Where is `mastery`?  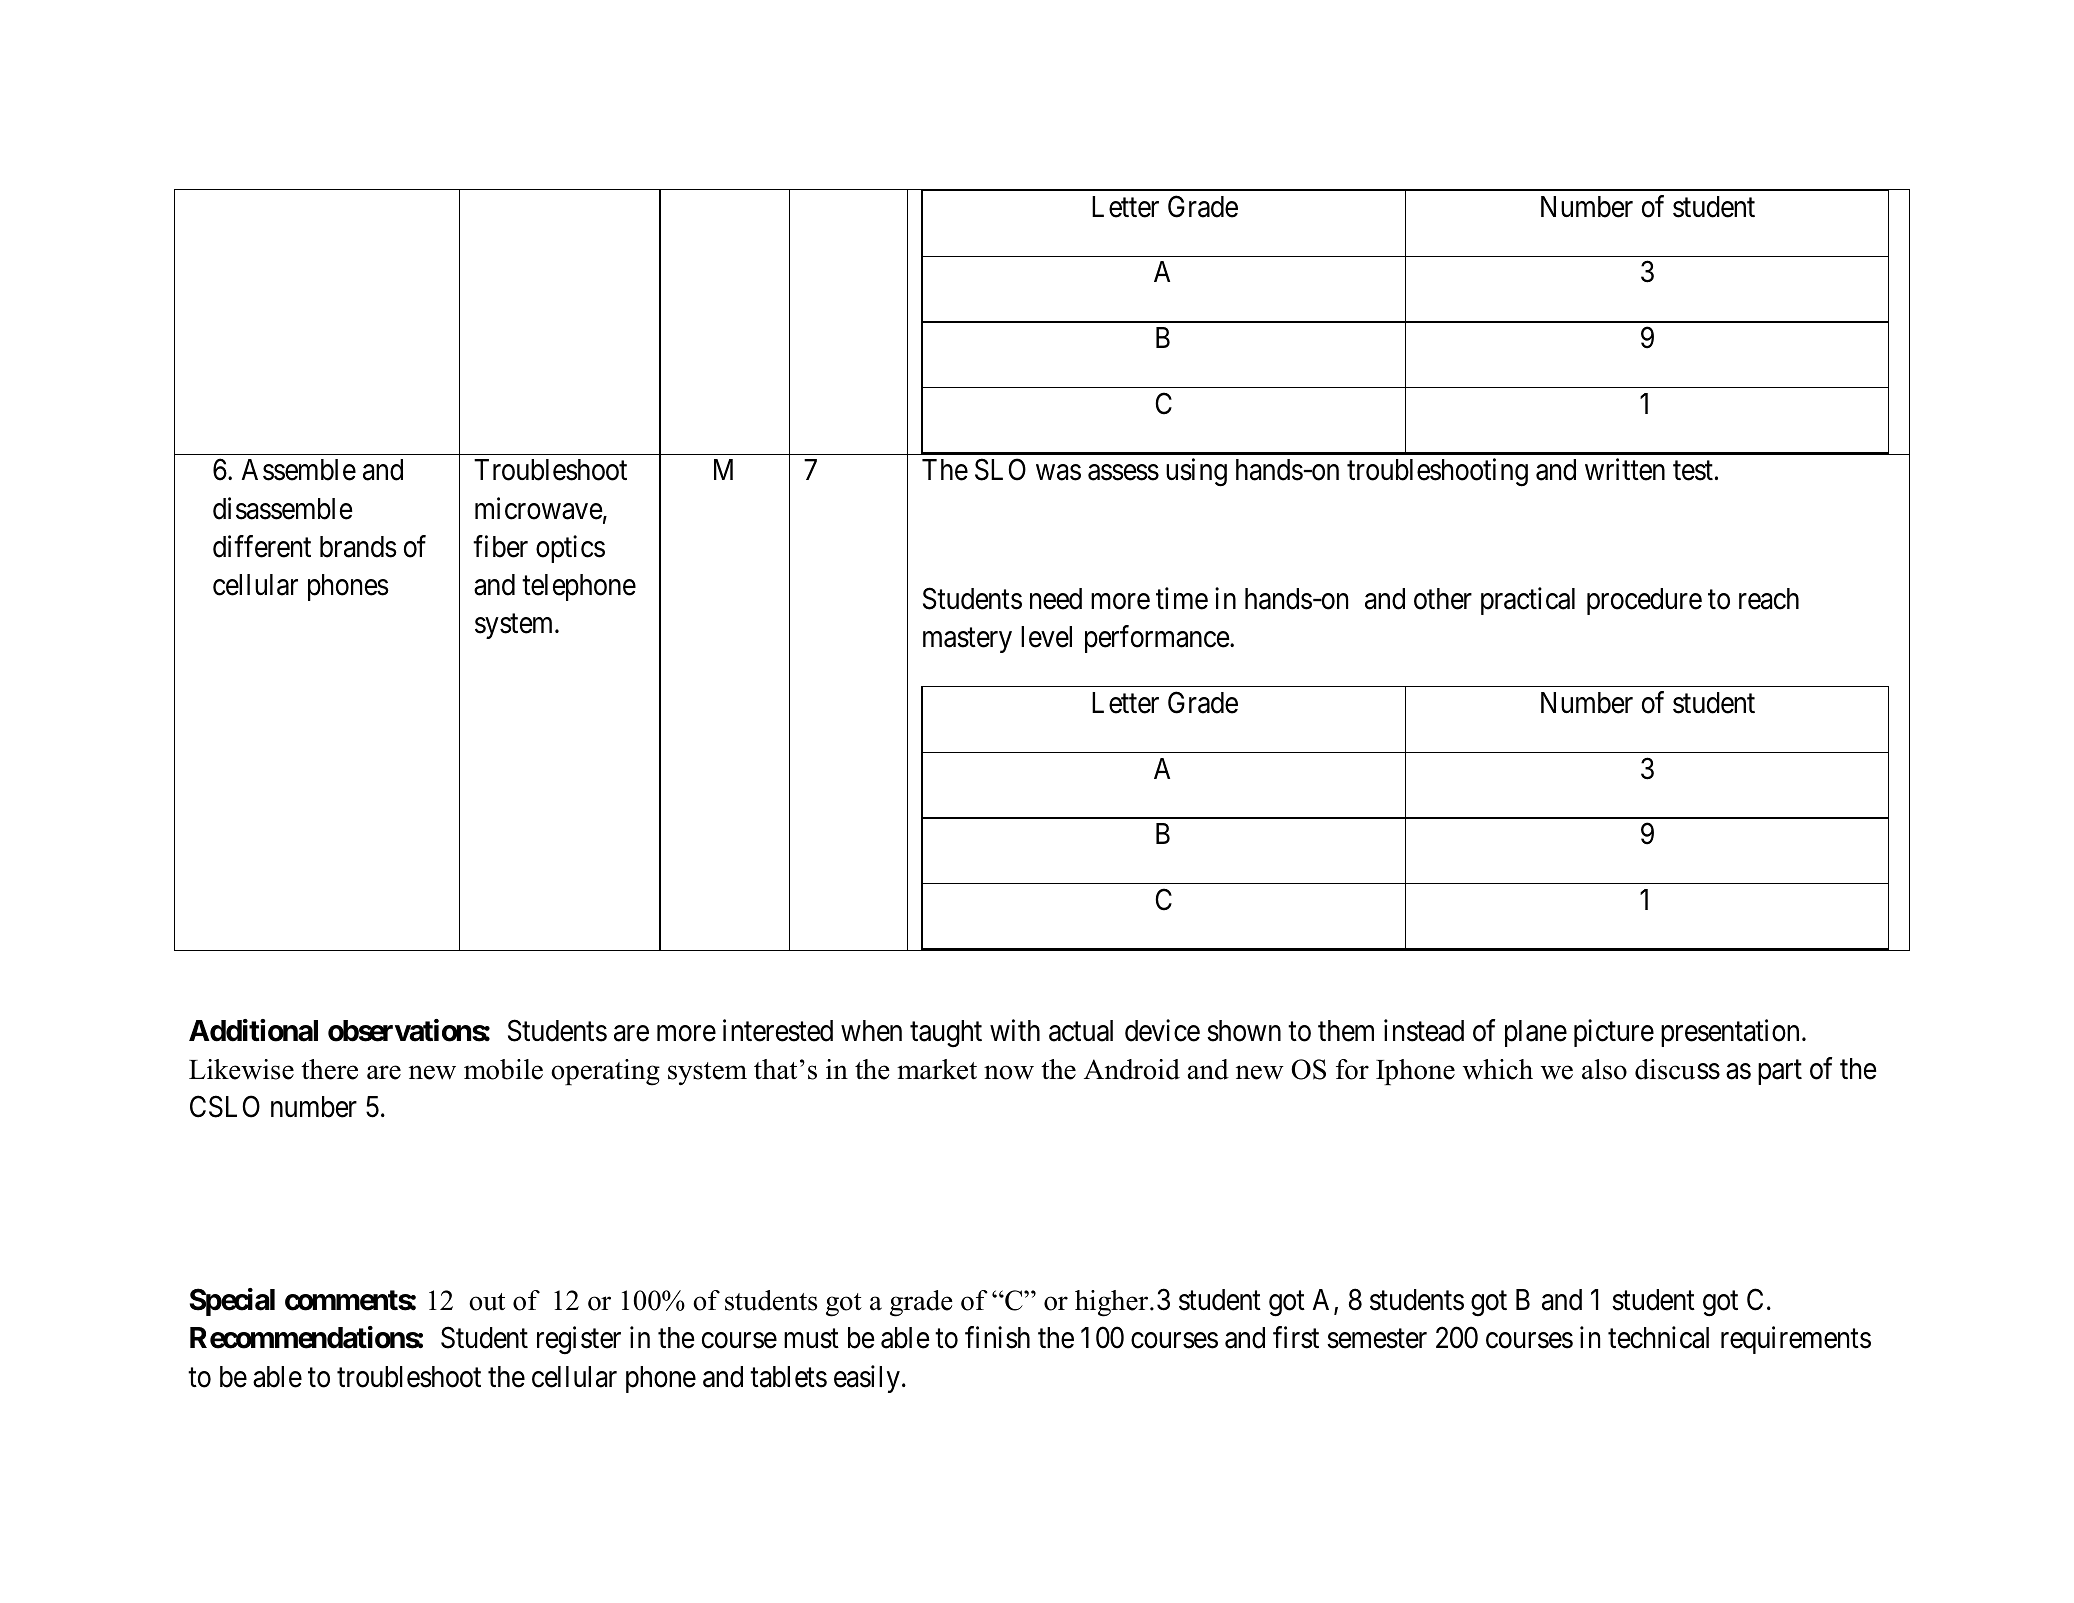
mastery is located at coordinates (967, 641).
